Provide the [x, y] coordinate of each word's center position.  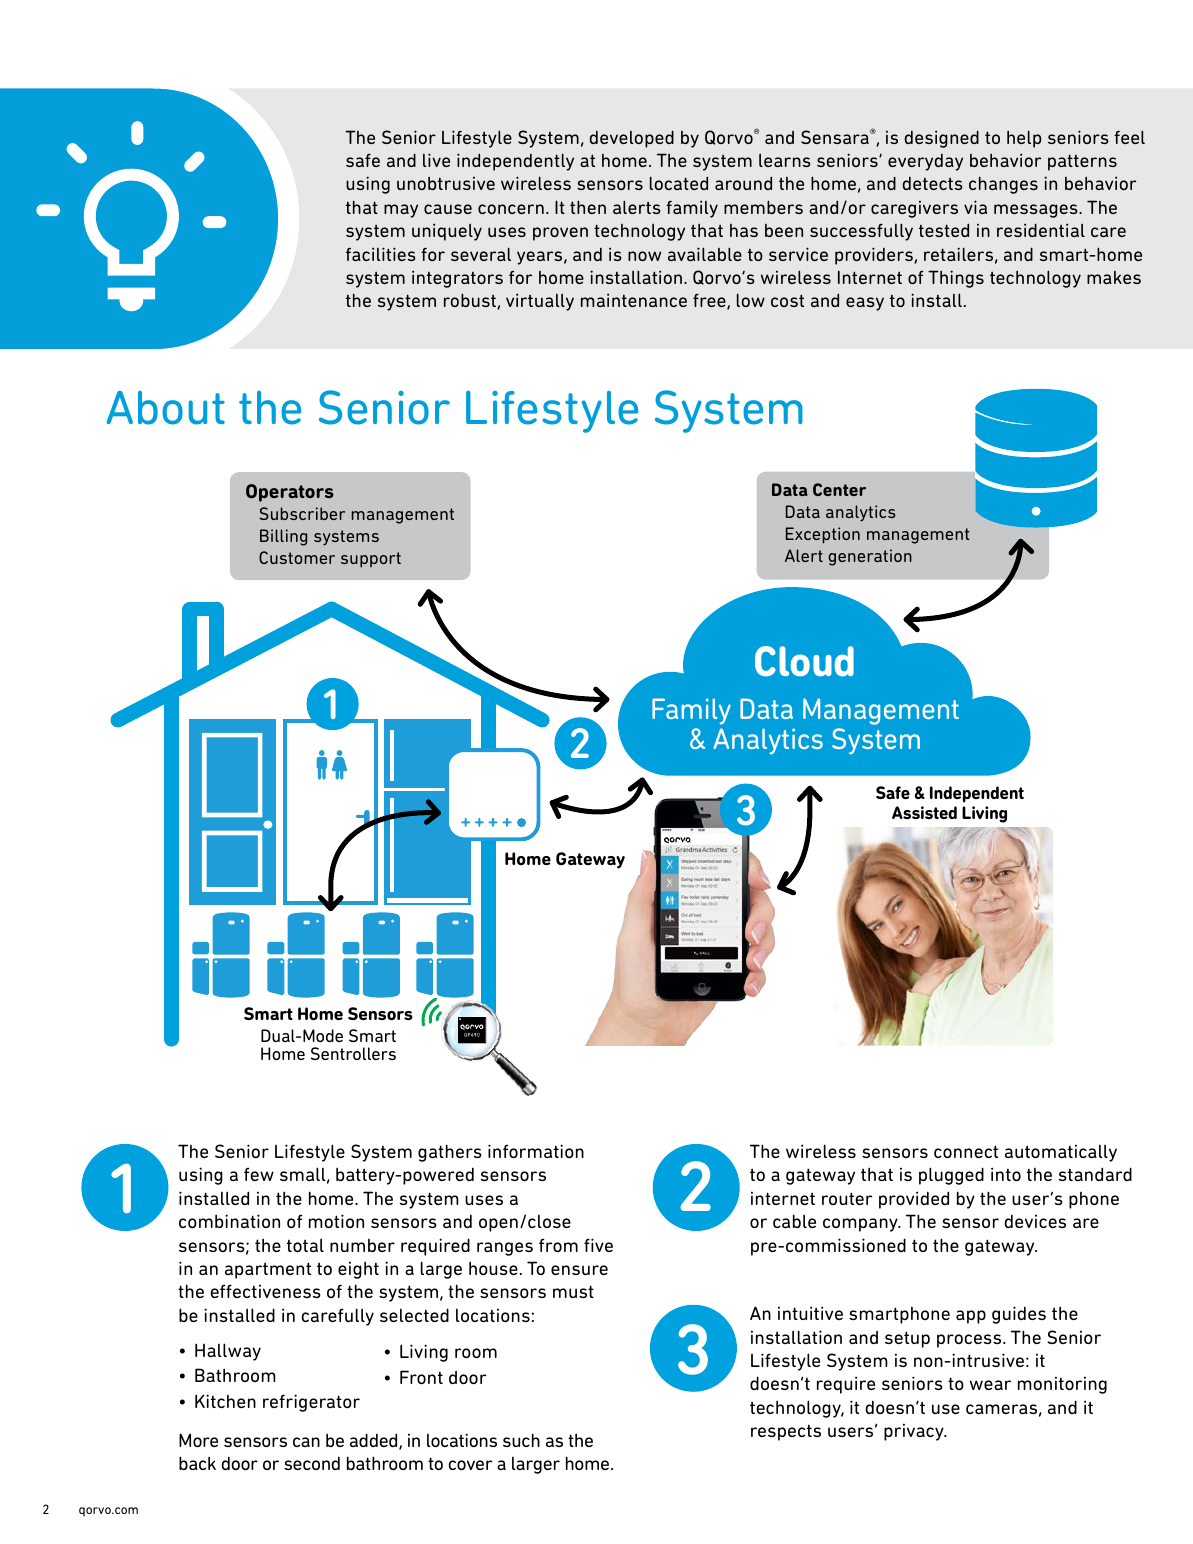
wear [990, 1385]
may [401, 211]
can [306, 1442]
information [536, 1151]
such [521, 1440]
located [679, 183]
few [259, 1174]
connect [966, 1151]
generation [870, 557]
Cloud [804, 661]
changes [1003, 185]
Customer [297, 557]
